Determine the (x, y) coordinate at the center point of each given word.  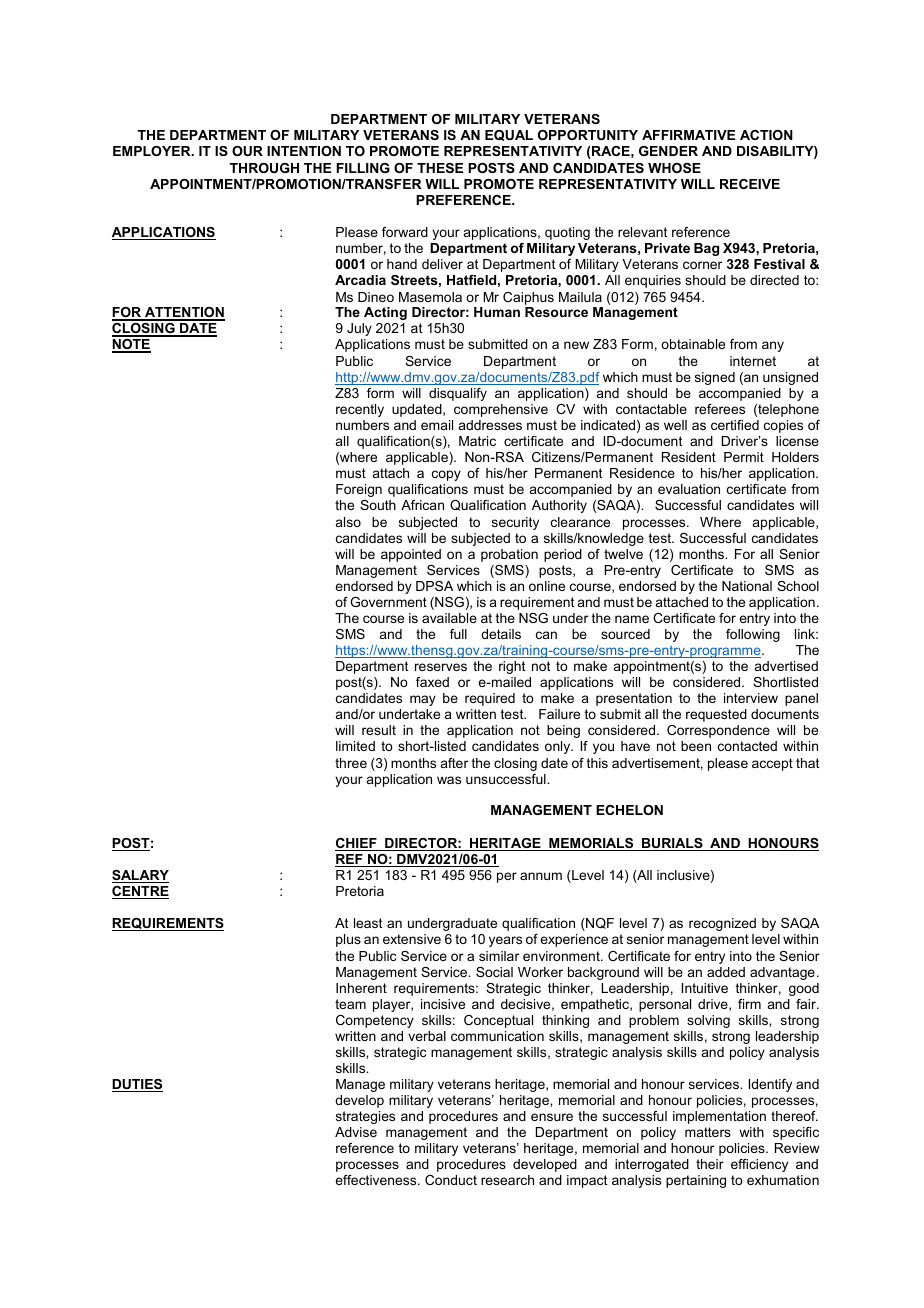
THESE (440, 168)
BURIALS (672, 844)
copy (446, 475)
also (348, 522)
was (449, 780)
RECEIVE (750, 184)
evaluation (689, 489)
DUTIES (137, 1085)
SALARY (140, 876)
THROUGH (264, 168)
